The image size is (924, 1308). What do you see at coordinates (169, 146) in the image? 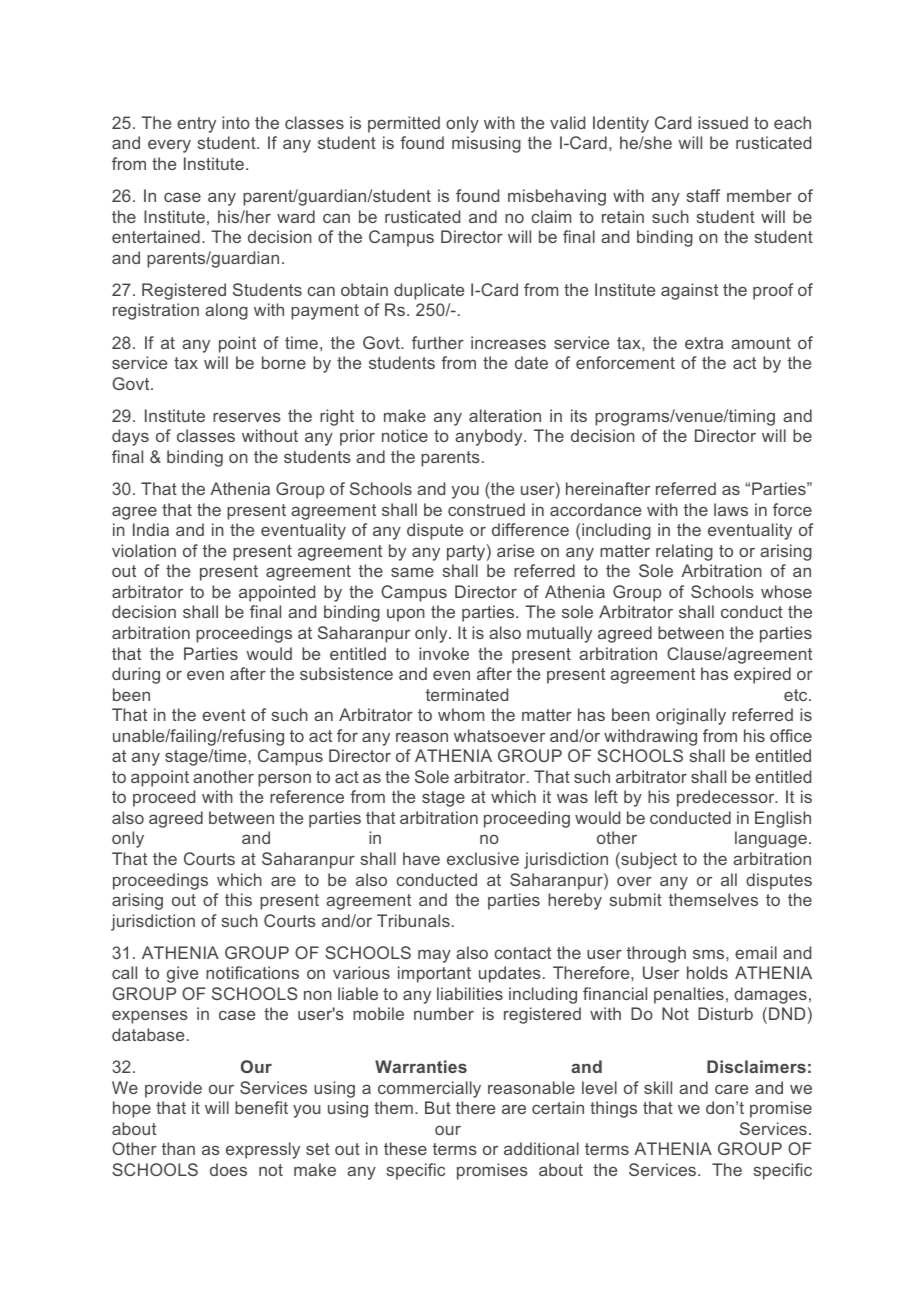
I see `every` at bounding box center [169, 146].
